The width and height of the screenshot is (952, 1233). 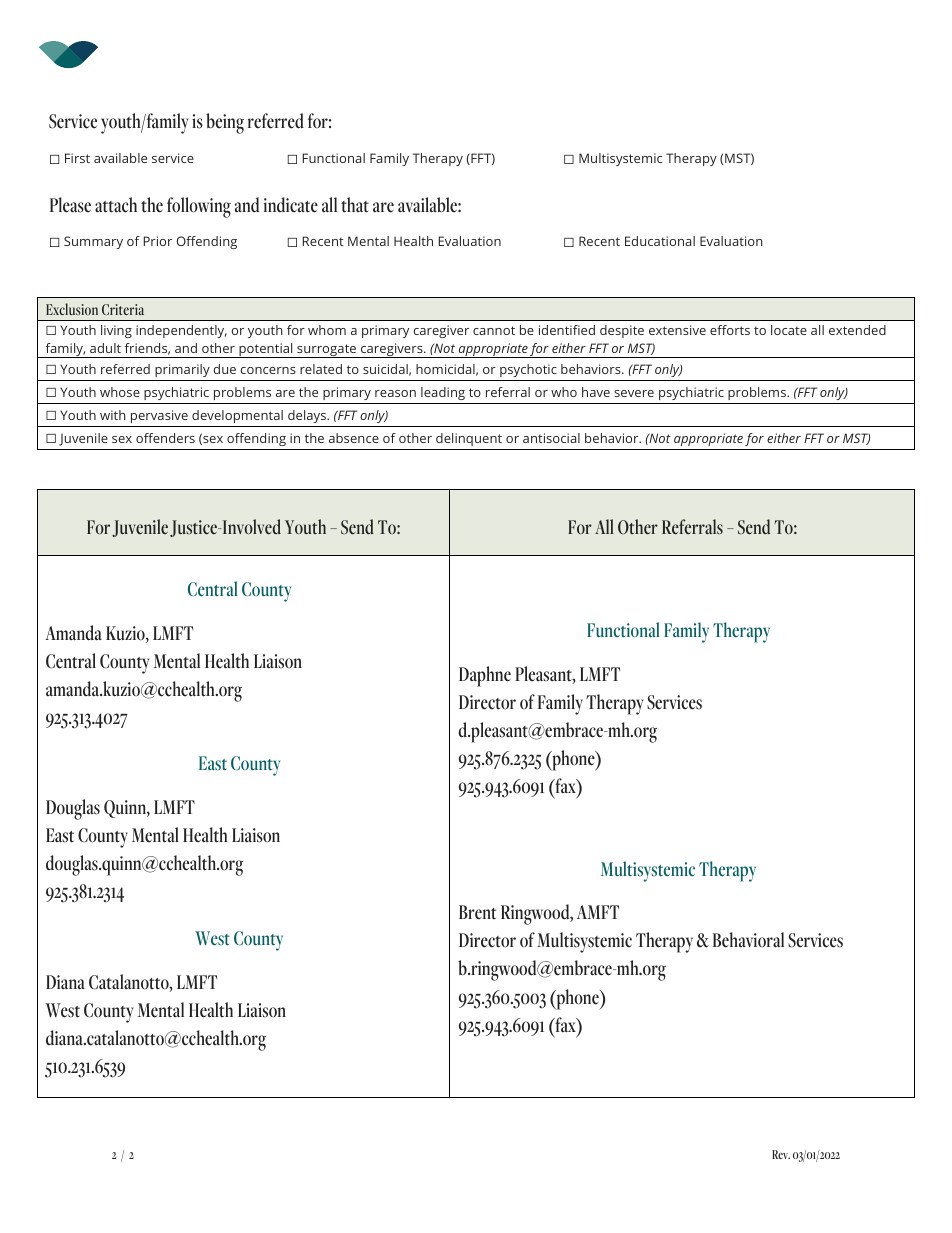 I want to click on Daphne, so click(x=485, y=676).
